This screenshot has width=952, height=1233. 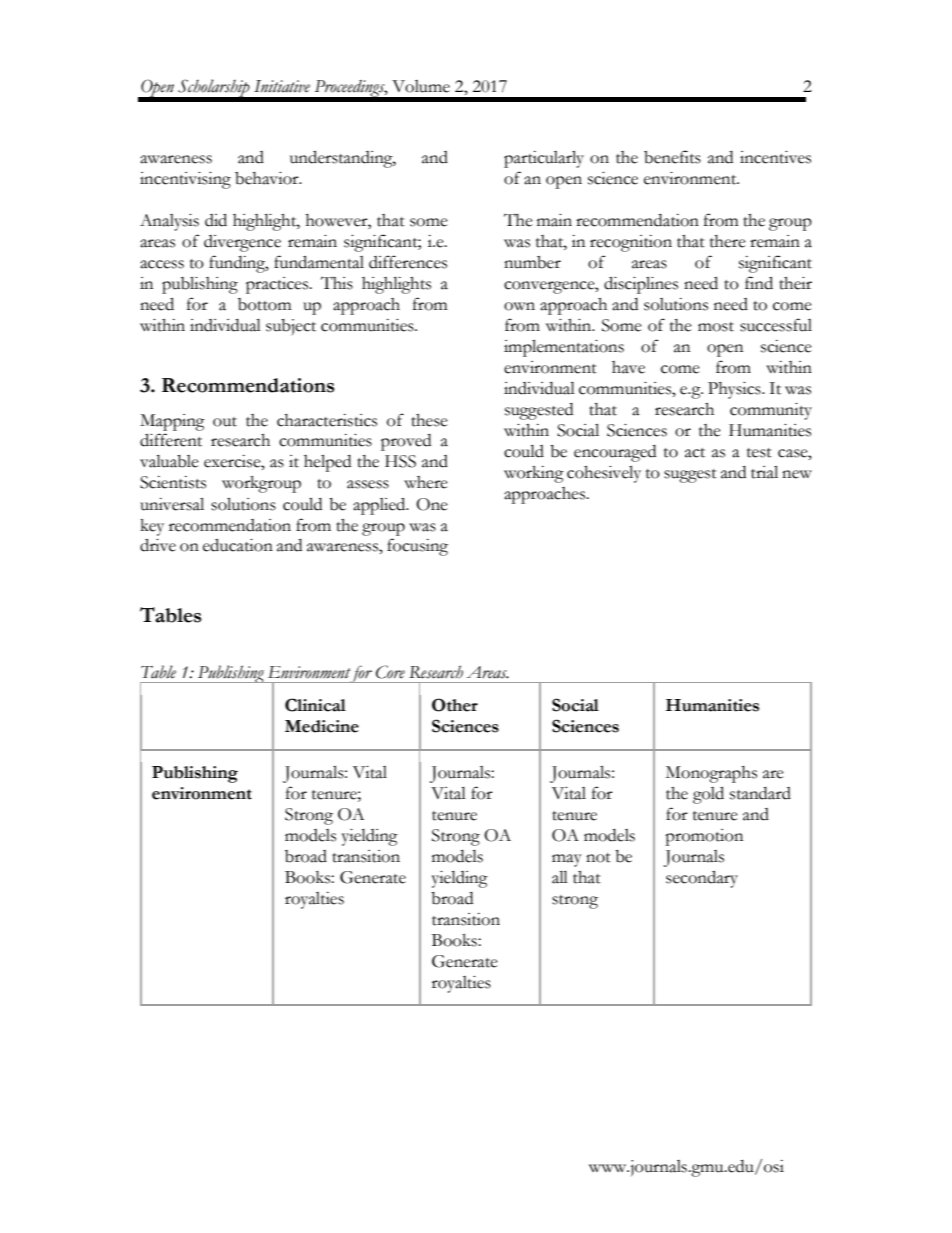 I want to click on where, so click(x=426, y=482).
